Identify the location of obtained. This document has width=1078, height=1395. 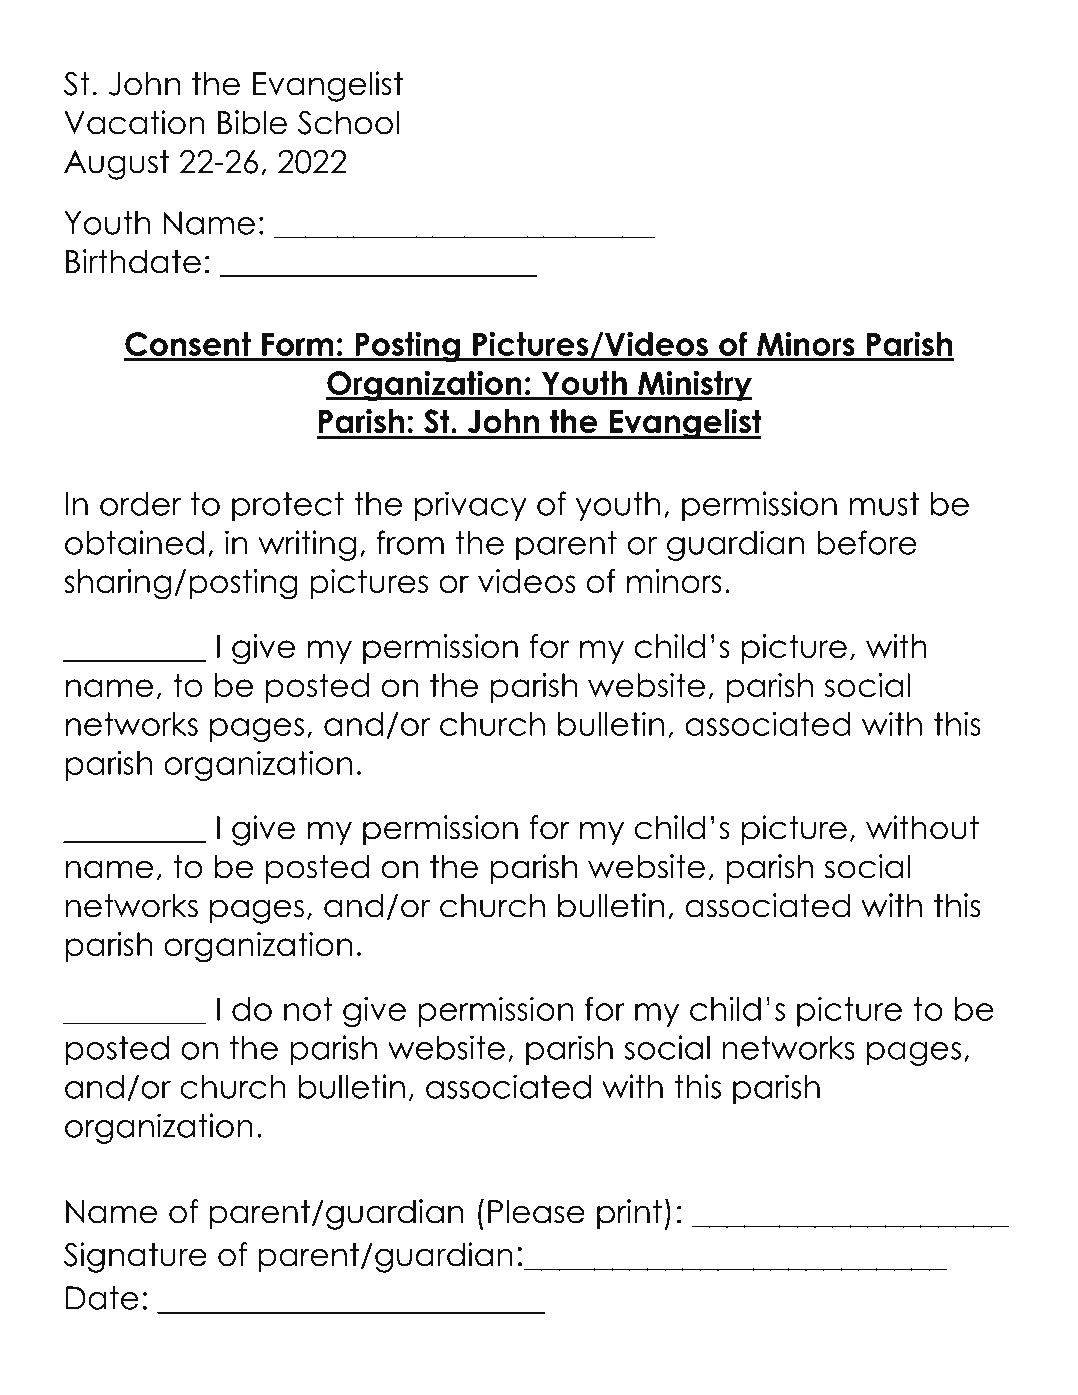
(134, 542).
